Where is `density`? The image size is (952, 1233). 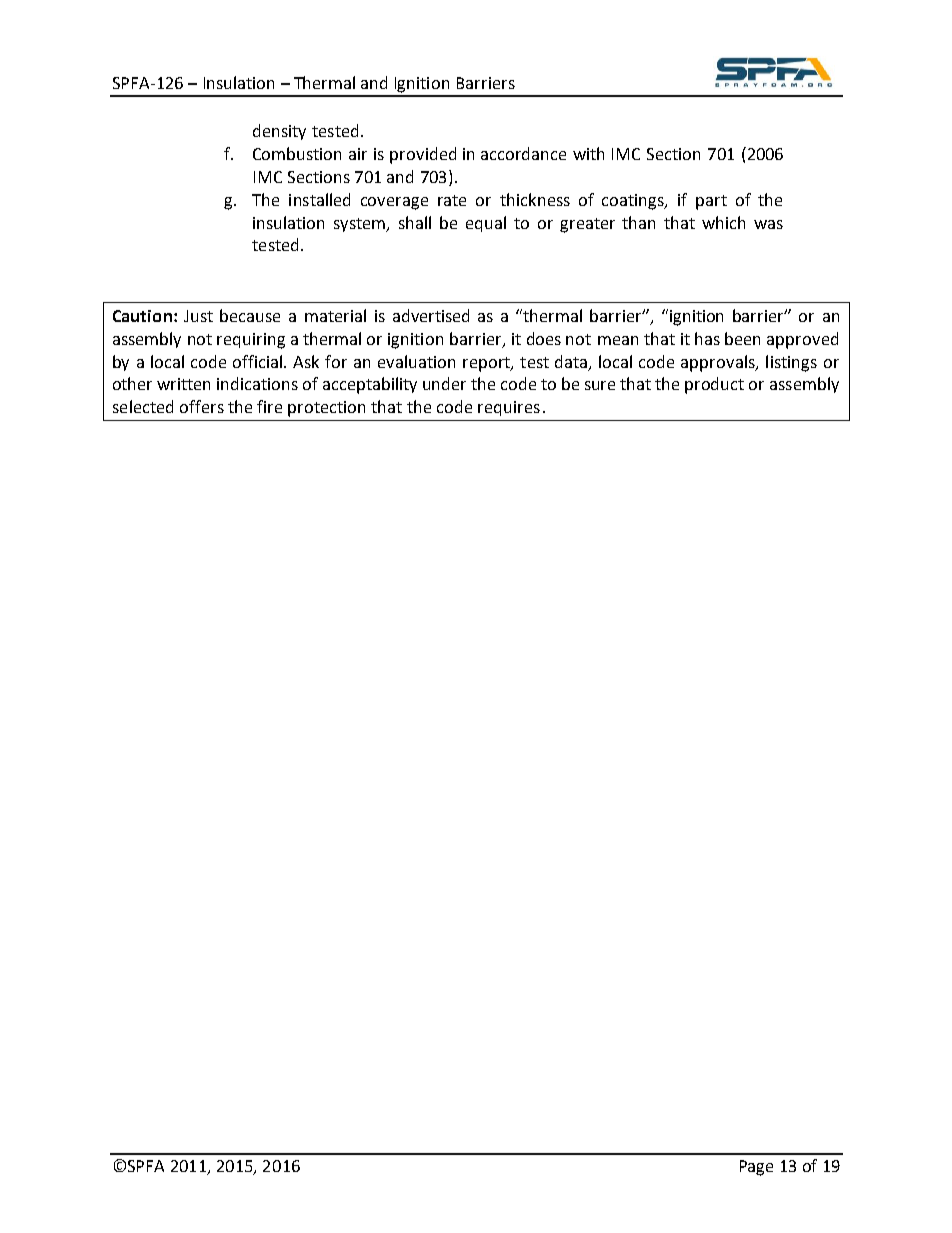
density is located at coordinates (279, 132).
